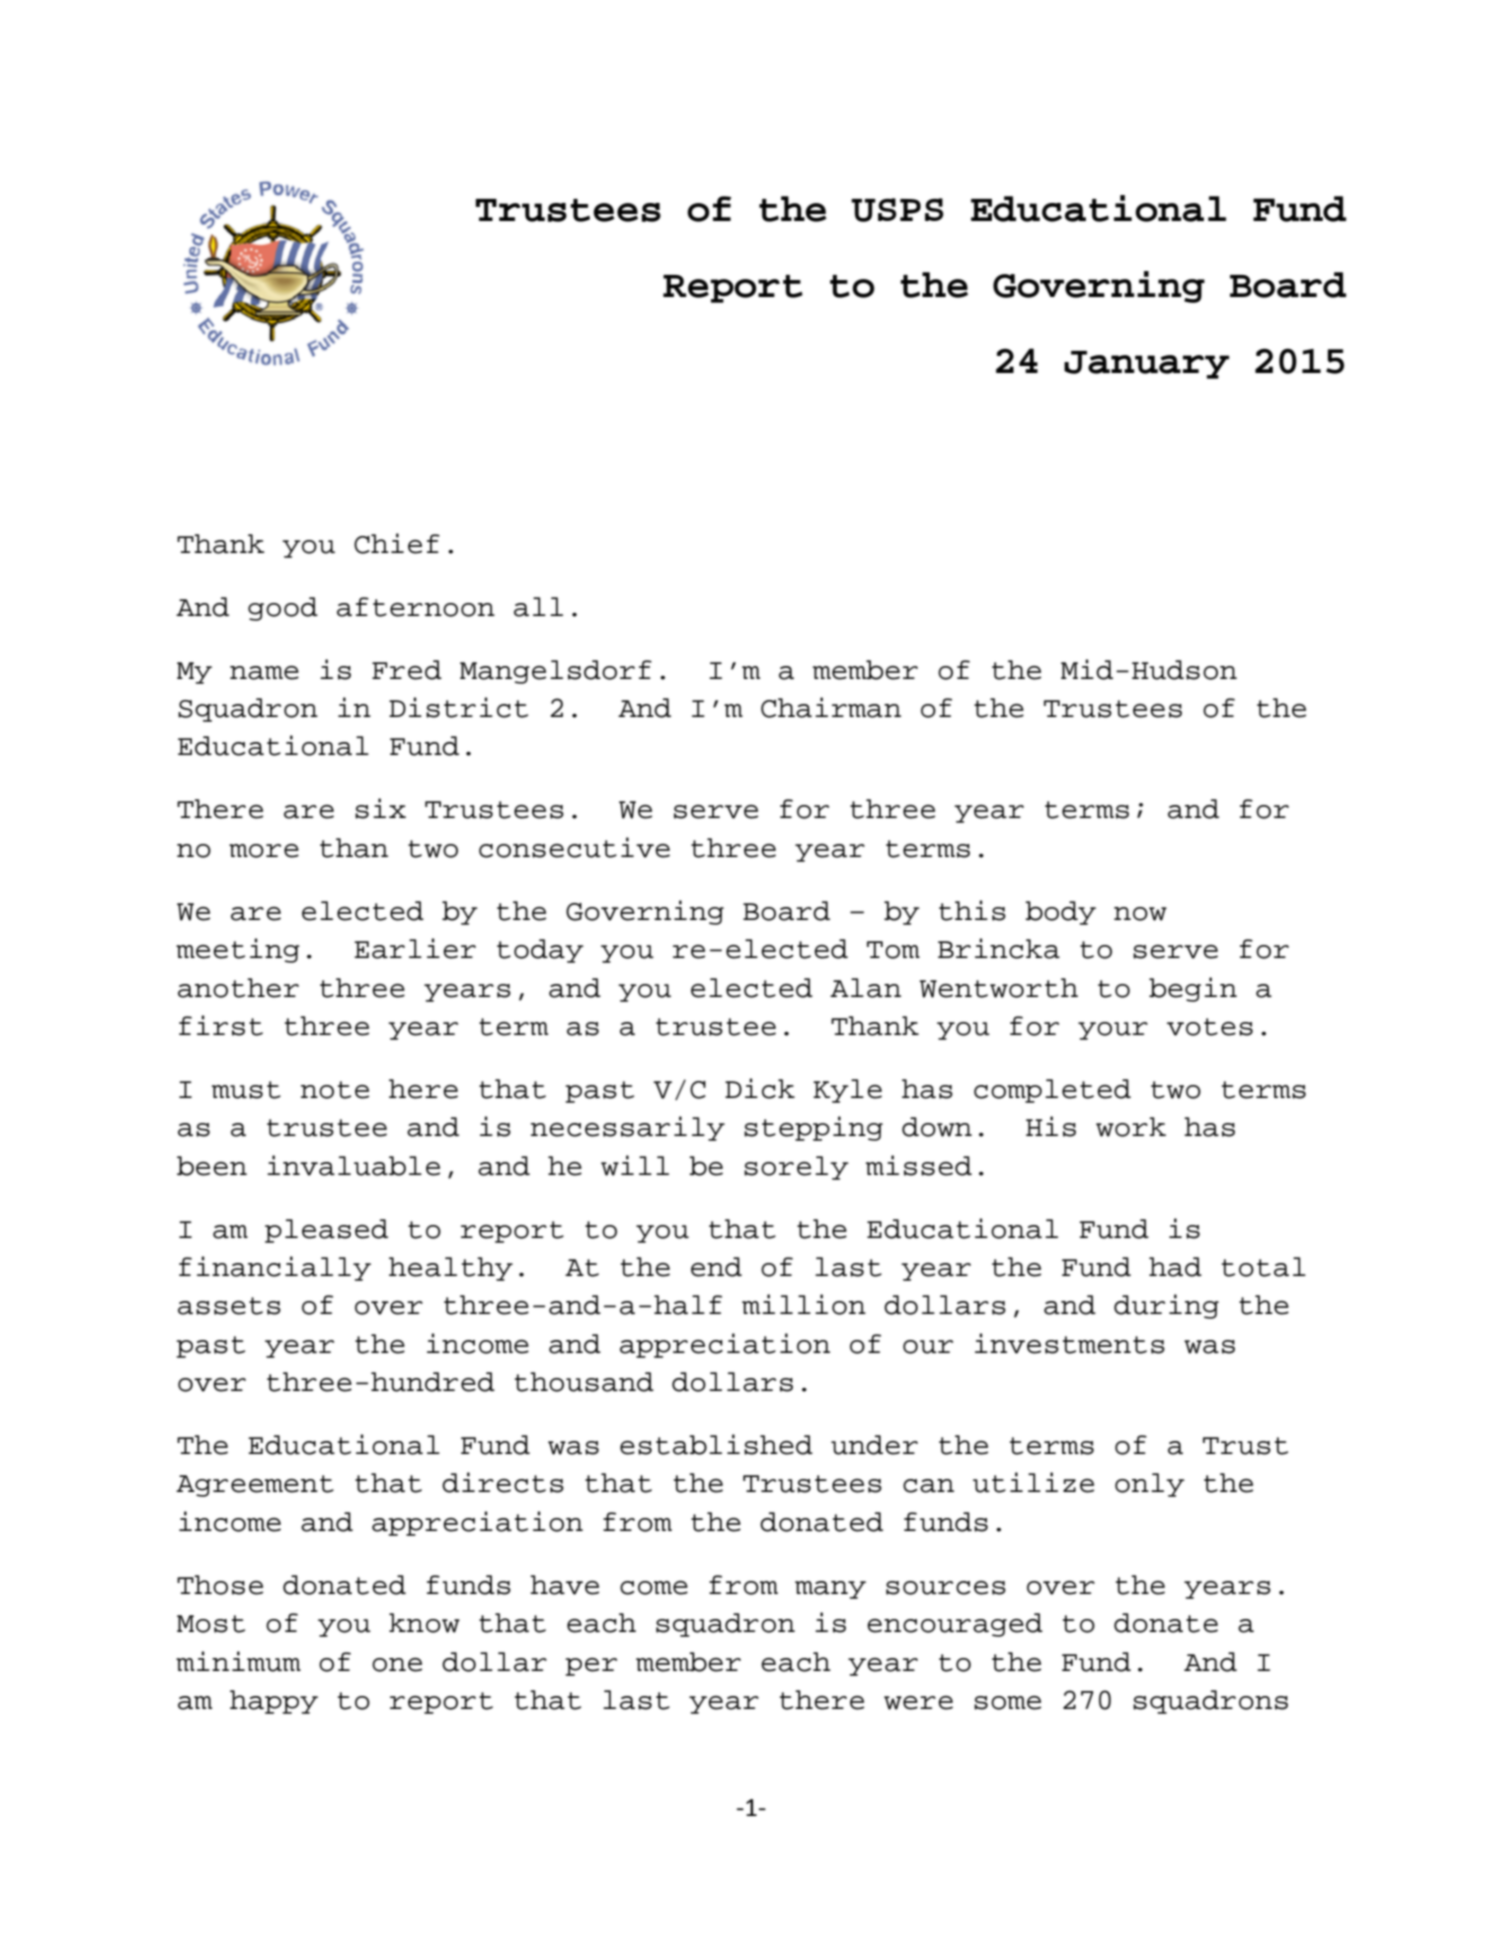  Describe the element at coordinates (1060, 913) in the image. I see `body` at that location.
